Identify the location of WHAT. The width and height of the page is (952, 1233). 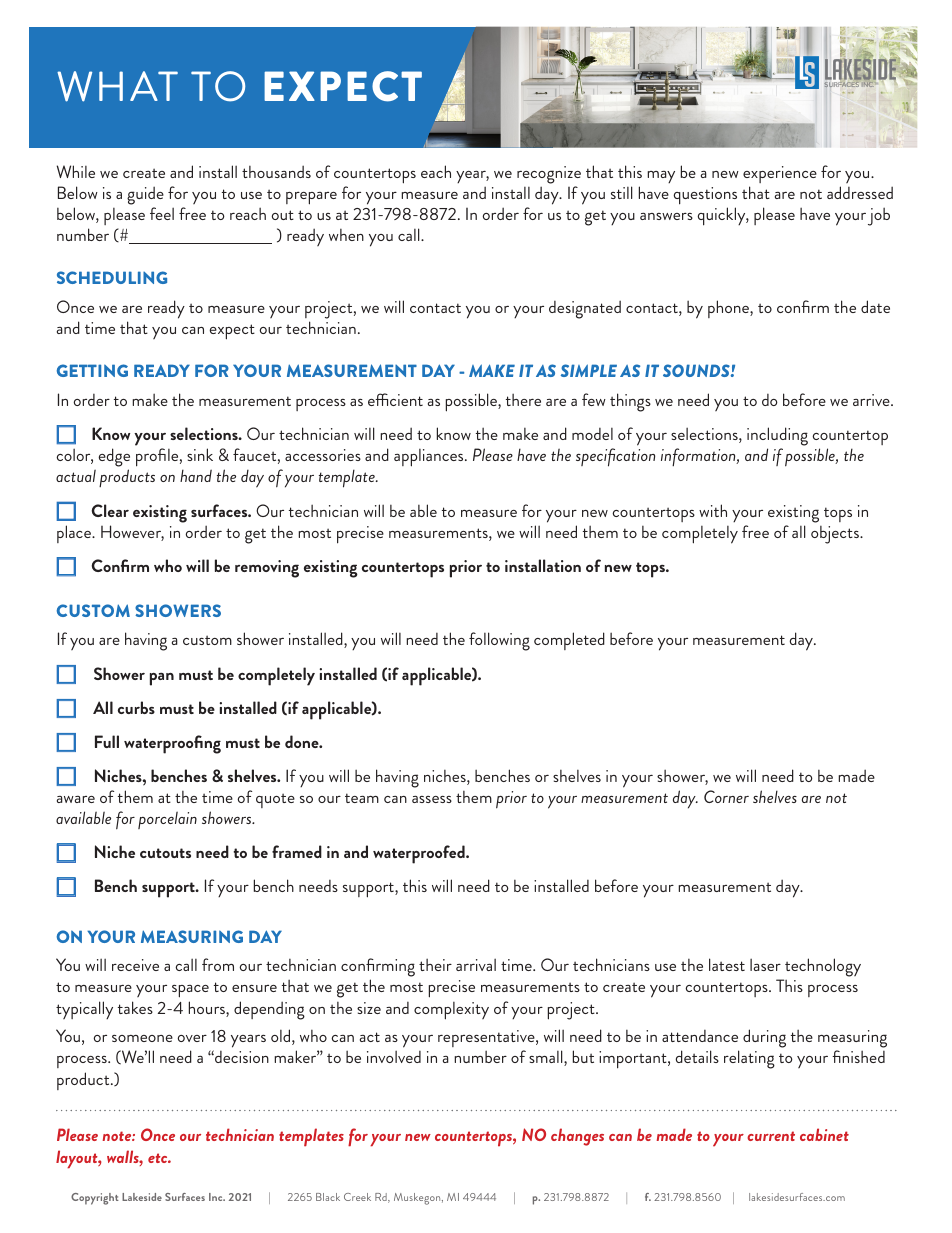
(117, 86).
